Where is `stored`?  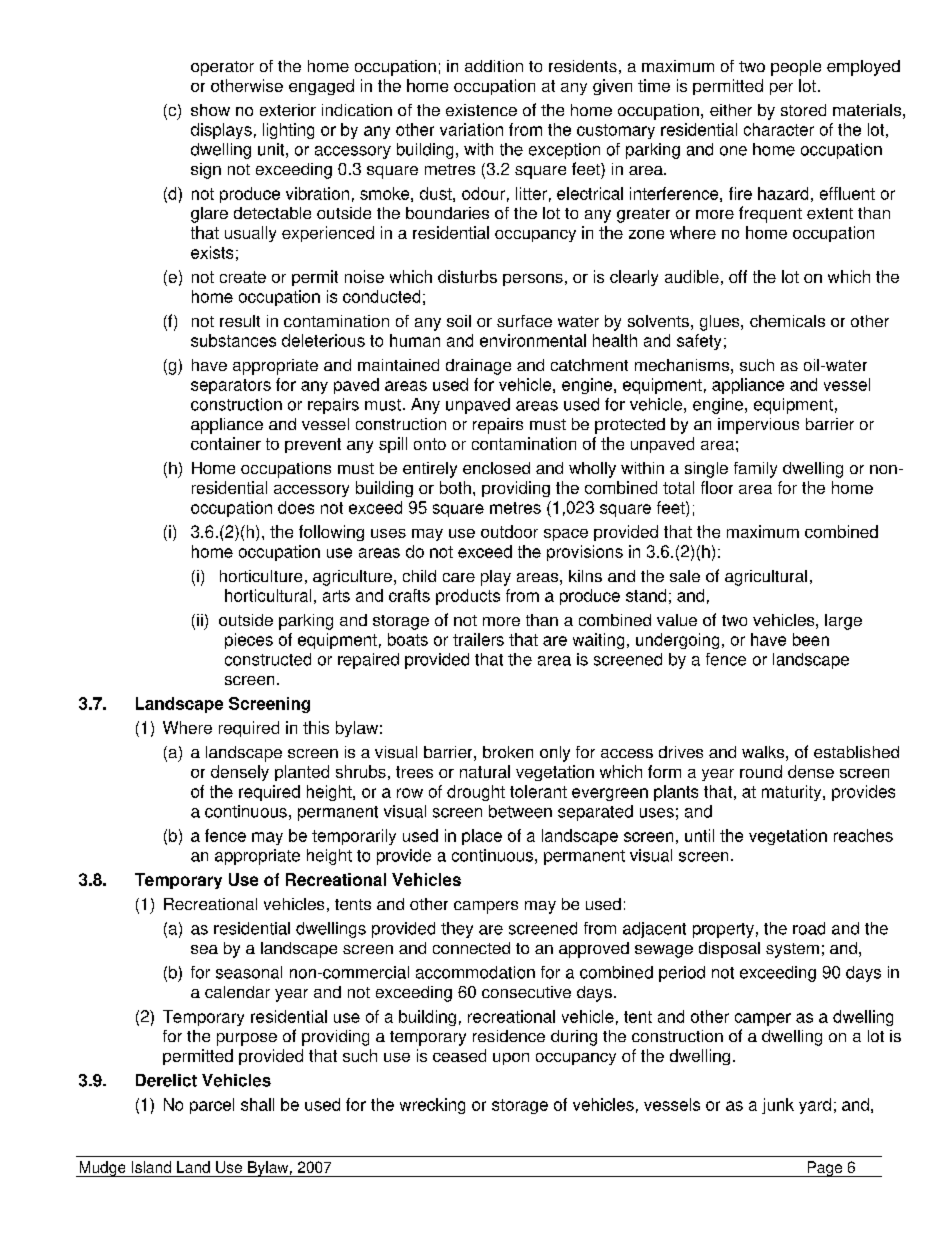 stored is located at coordinates (803, 110).
